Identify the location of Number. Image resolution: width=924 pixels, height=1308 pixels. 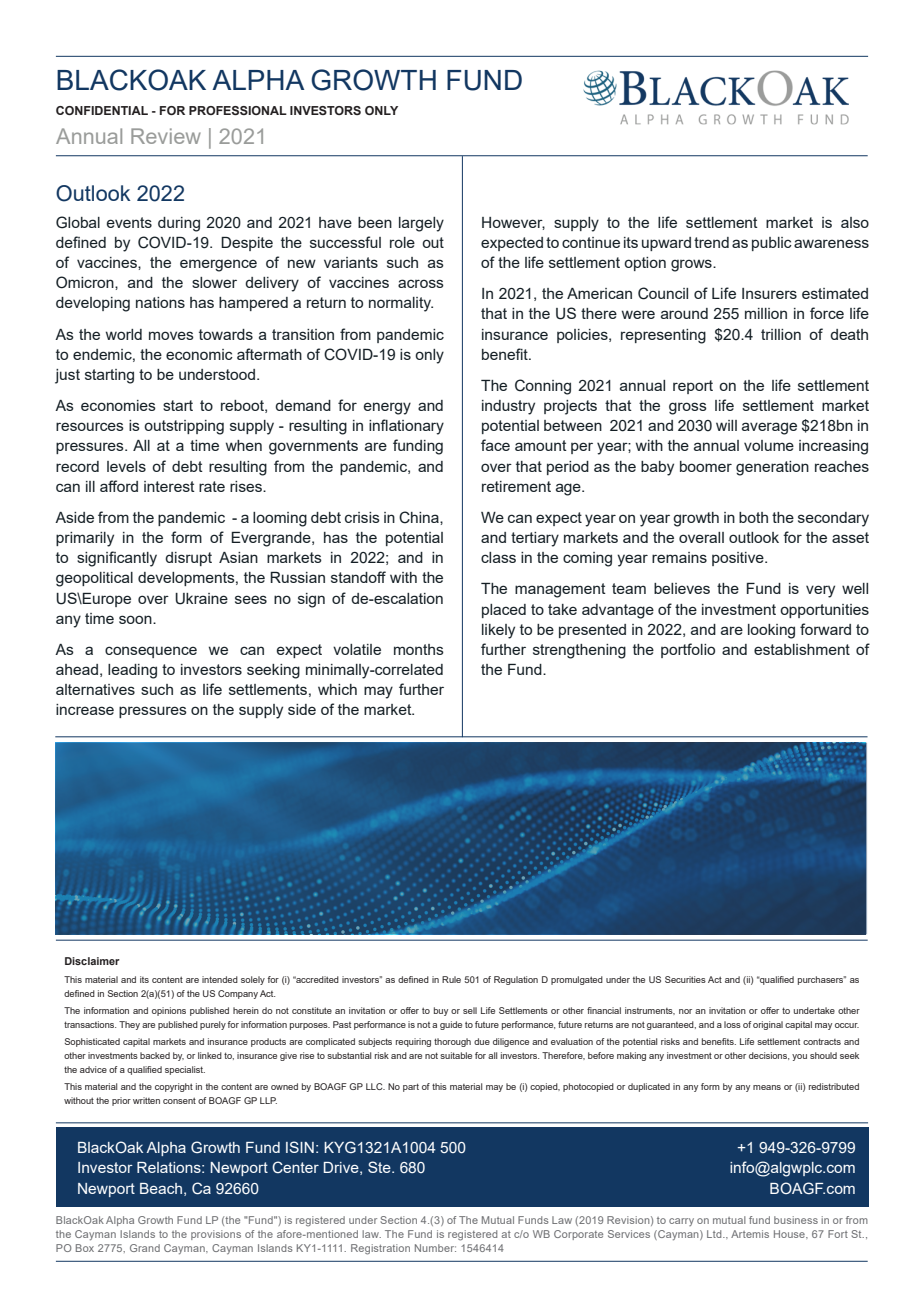
(435, 1248).
